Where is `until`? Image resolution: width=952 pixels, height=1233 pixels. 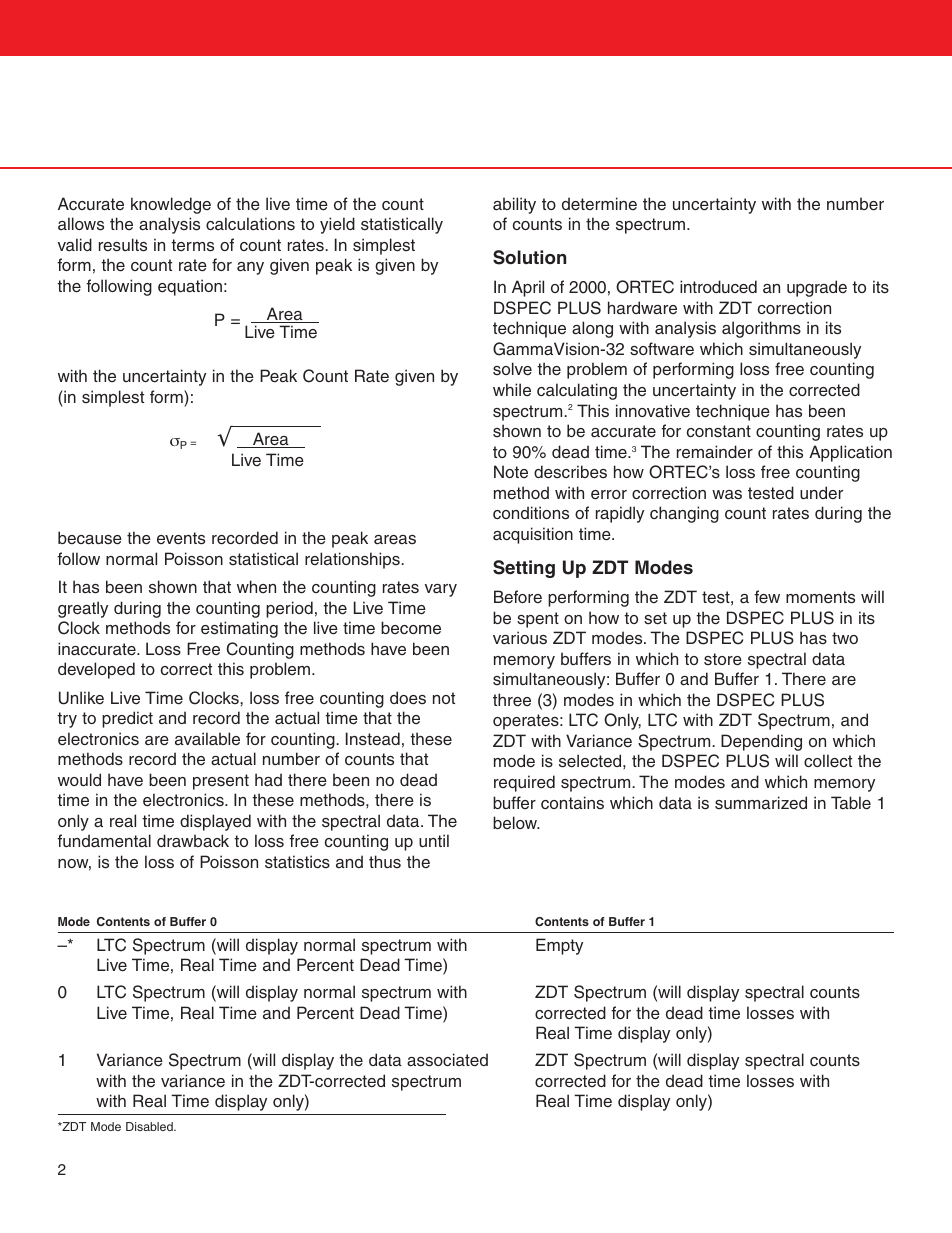
until is located at coordinates (434, 840).
